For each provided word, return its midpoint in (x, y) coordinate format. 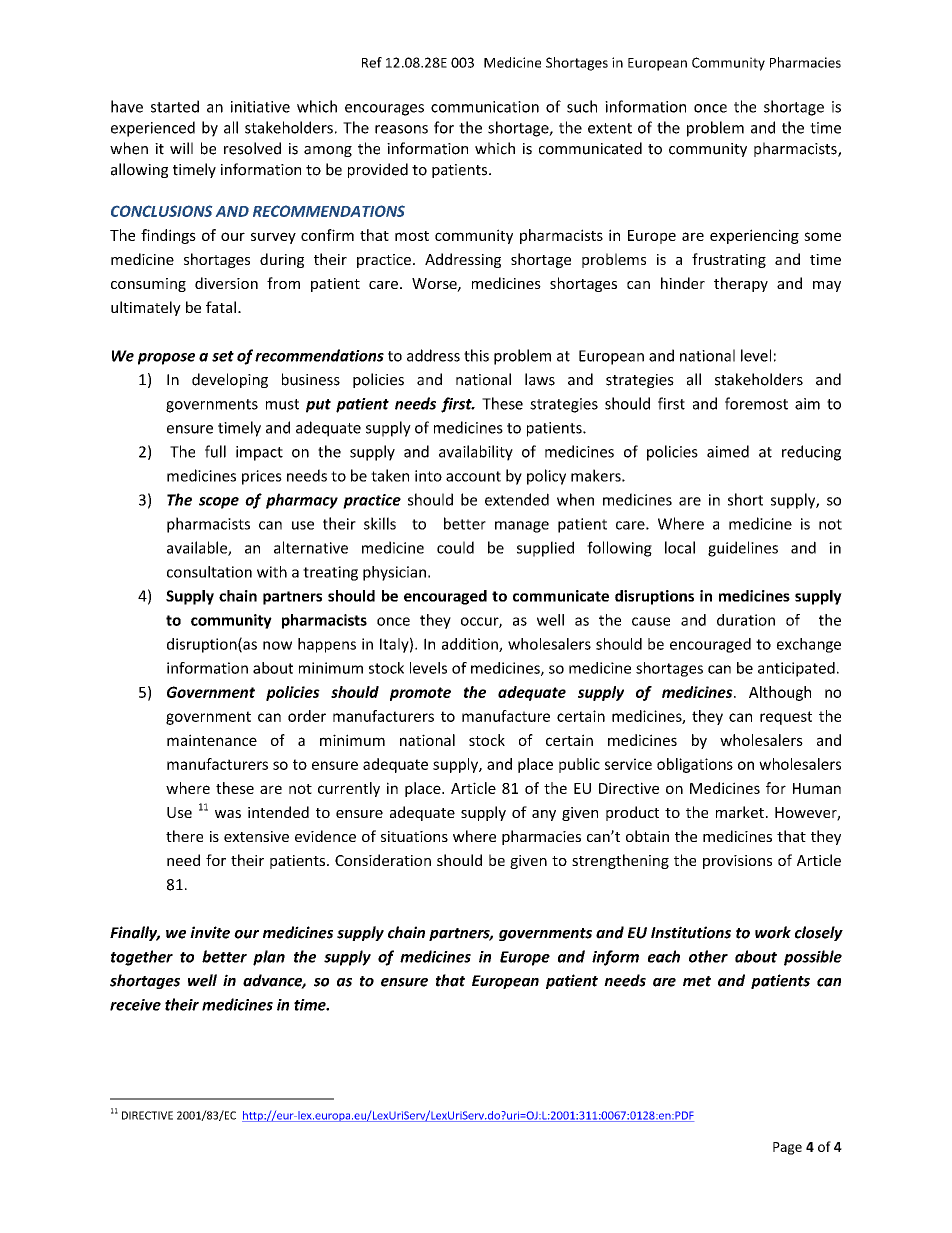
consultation (209, 572)
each (664, 956)
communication (485, 107)
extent (610, 128)
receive (135, 1005)
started (175, 106)
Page (787, 1148)
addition (471, 645)
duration (746, 620)
